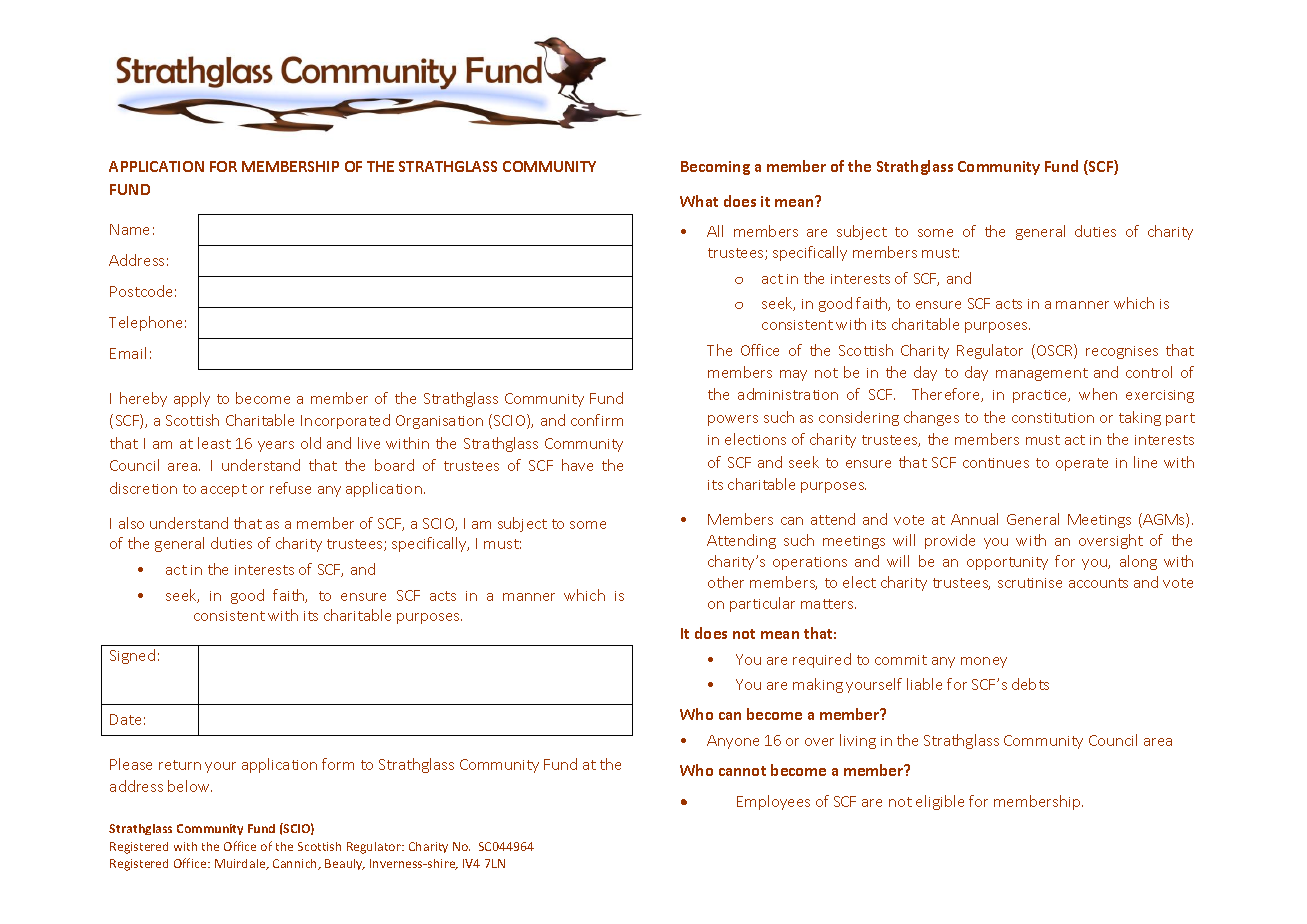  Describe the element at coordinates (1030, 583) in the screenshot. I see `scrutinise` at that location.
